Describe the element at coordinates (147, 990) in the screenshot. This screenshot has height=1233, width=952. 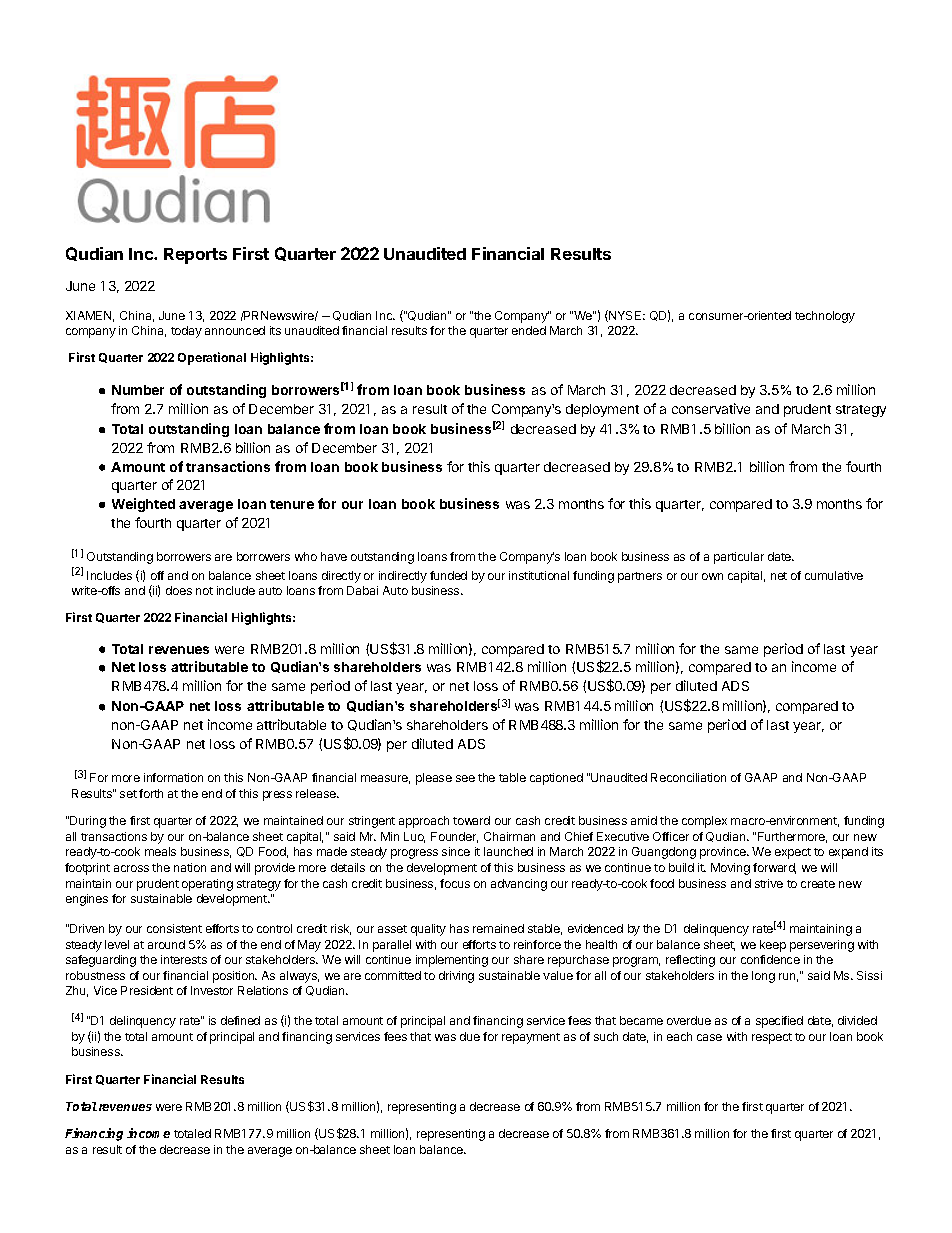
I see `President` at that location.
